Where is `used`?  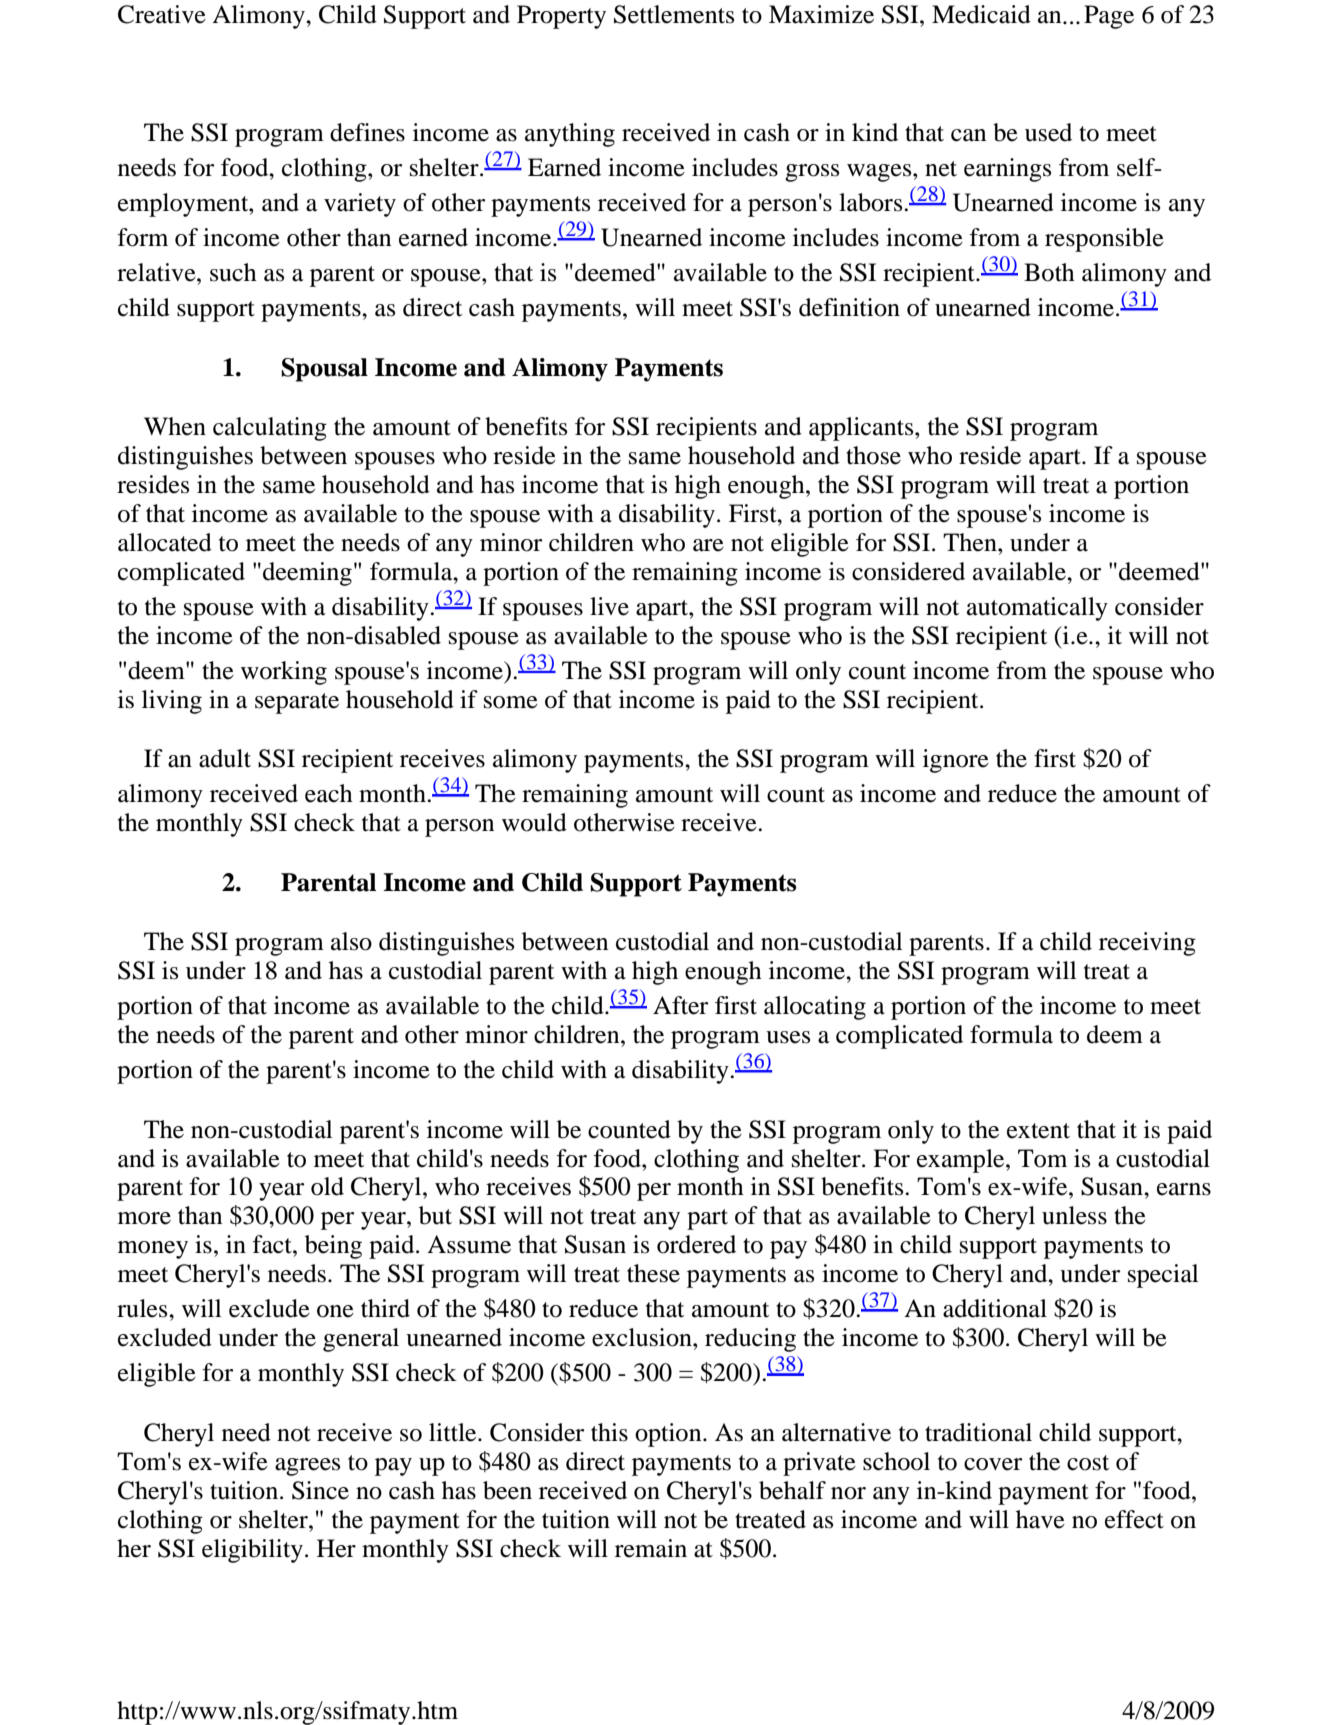
used is located at coordinates (1048, 132).
